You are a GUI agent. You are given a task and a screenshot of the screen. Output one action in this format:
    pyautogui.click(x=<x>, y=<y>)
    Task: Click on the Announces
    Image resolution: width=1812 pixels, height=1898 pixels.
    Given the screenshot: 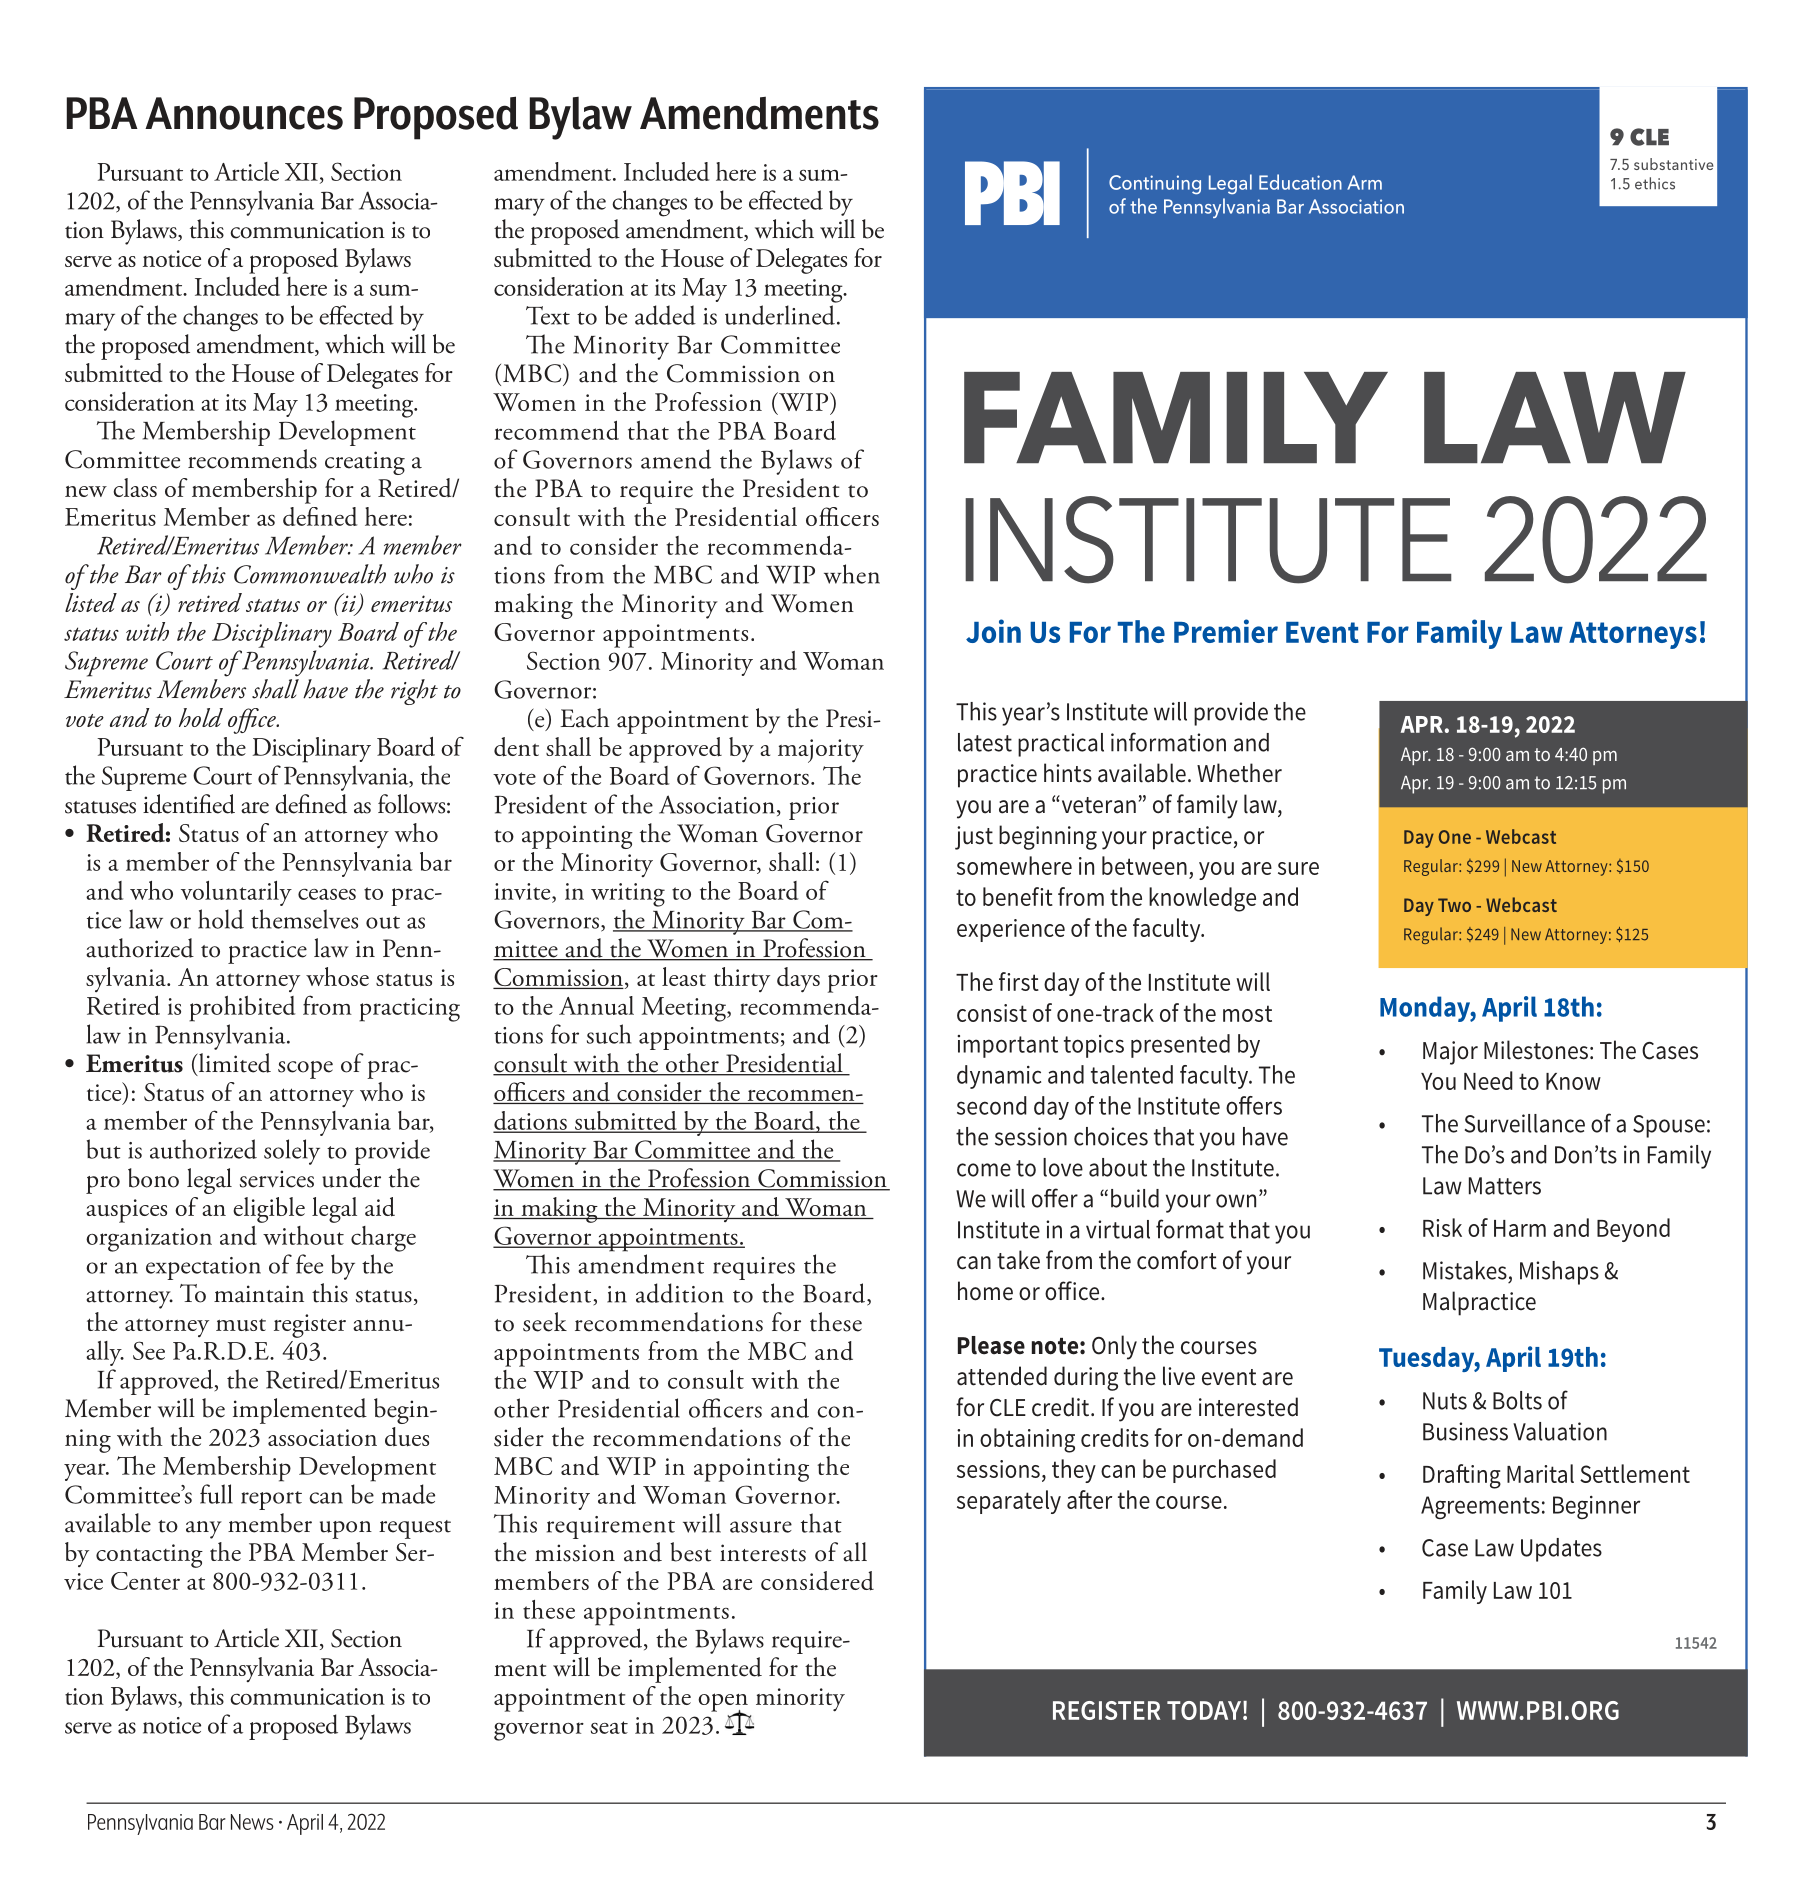 What is the action you would take?
    pyautogui.click(x=244, y=113)
